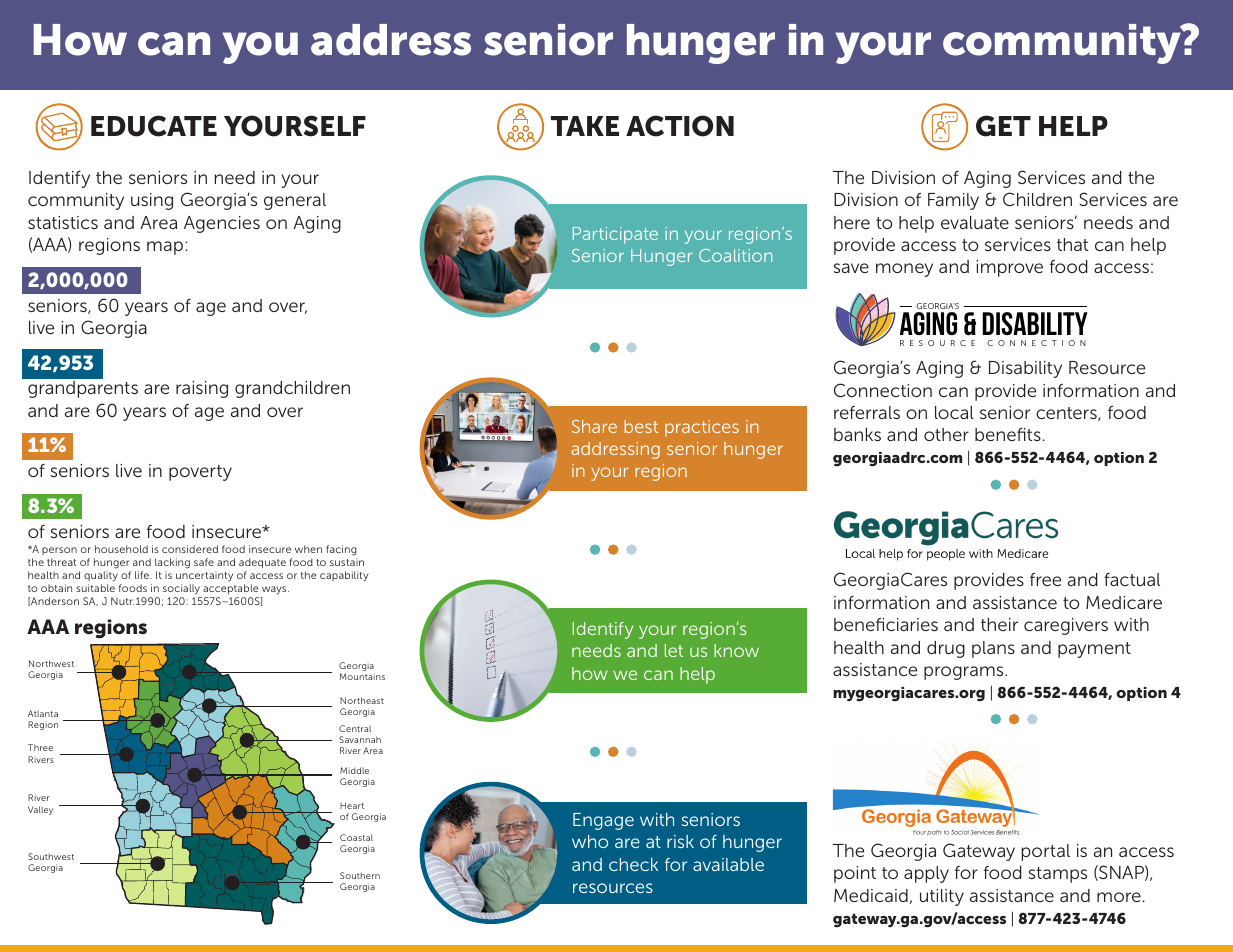 This image has width=1233, height=952. What do you see at coordinates (633, 864) in the image?
I see `check` at bounding box center [633, 864].
